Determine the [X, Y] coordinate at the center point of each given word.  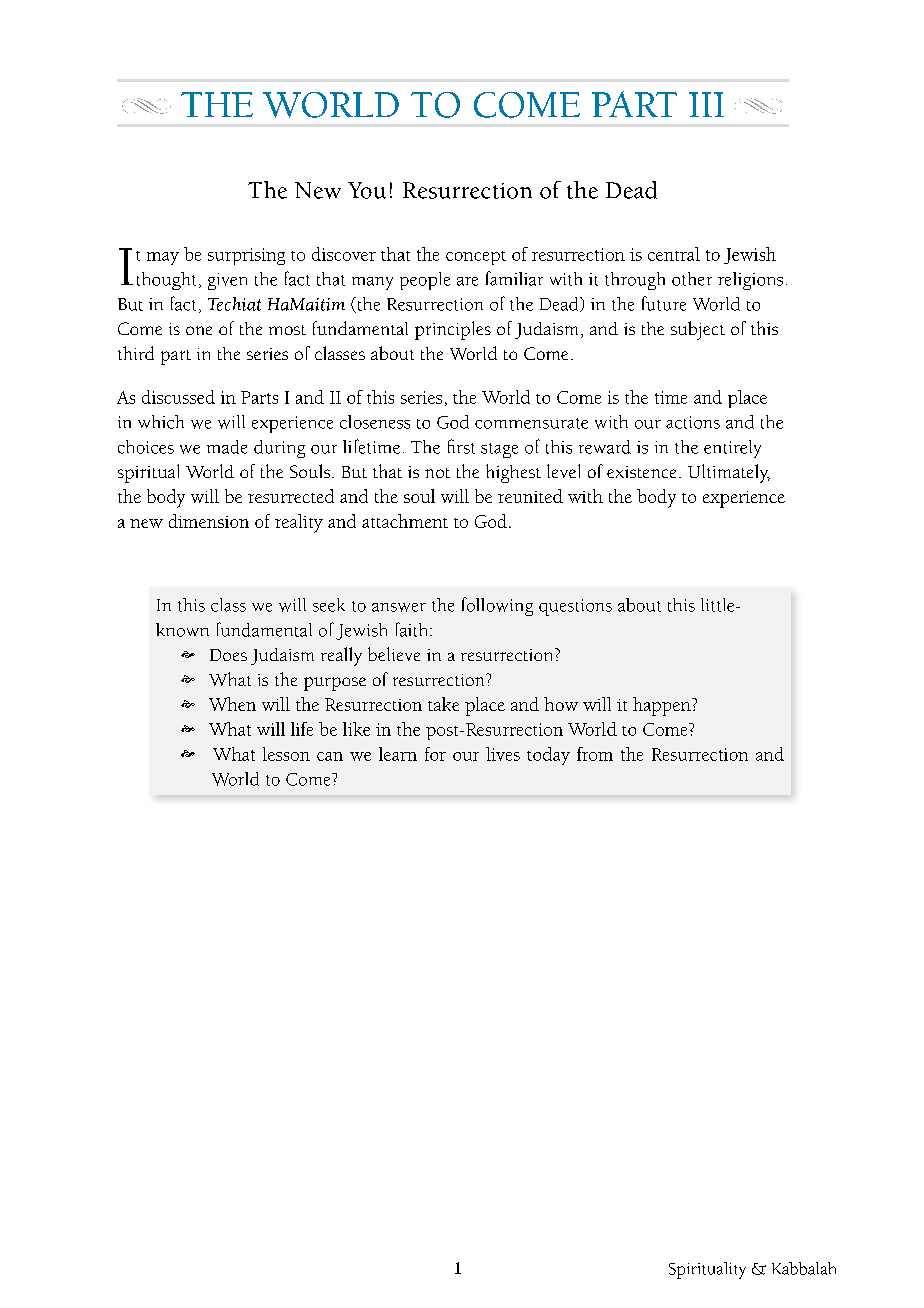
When [232, 704]
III [706, 104]
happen [663, 706]
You [367, 190]
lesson [286, 754]
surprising [246, 256]
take [443, 704]
